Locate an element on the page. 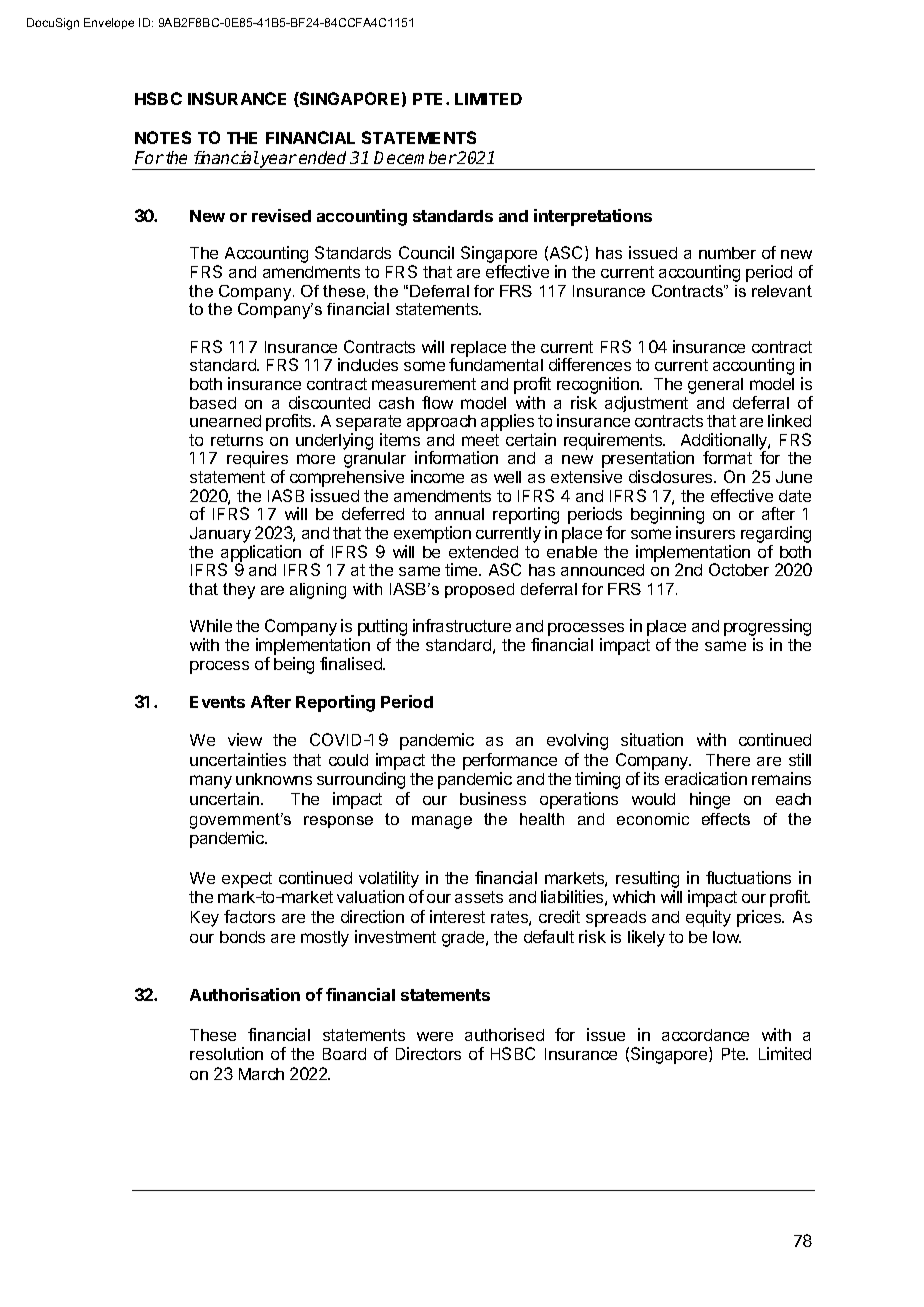 This image has width=924, height=1307. year is located at coordinates (278, 162).
